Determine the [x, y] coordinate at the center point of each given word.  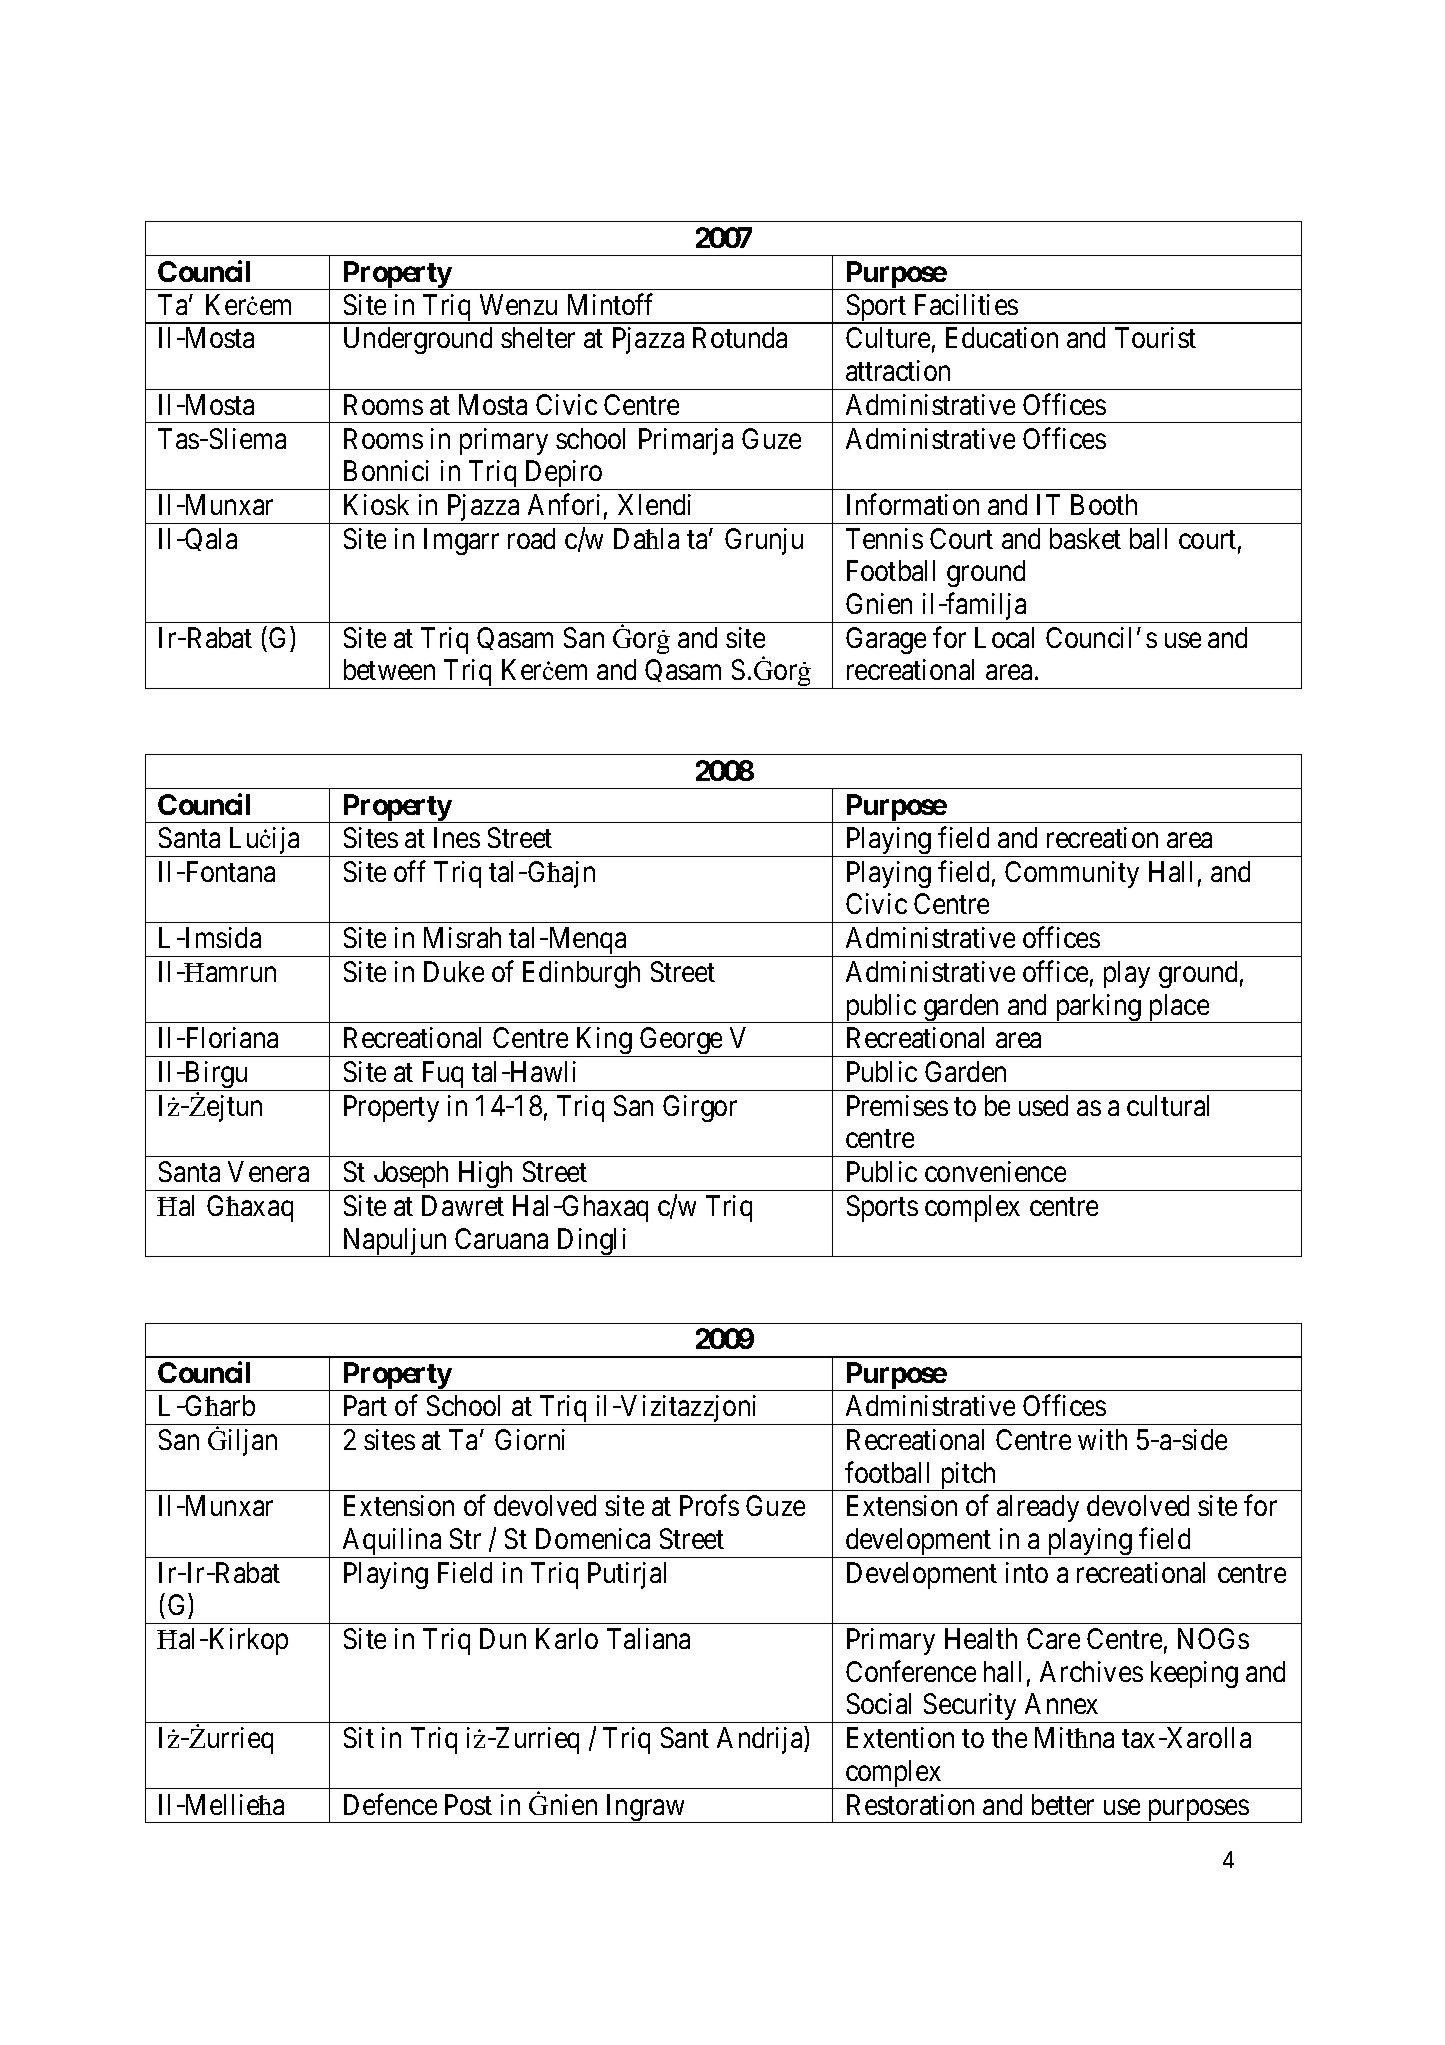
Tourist [1155, 337]
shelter [538, 337]
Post [468, 1804]
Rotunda [740, 337]
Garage [886, 640]
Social [879, 1703]
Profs [709, 1505]
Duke [454, 971]
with [1102, 1439]
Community [1072, 874]
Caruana [501, 1238]
